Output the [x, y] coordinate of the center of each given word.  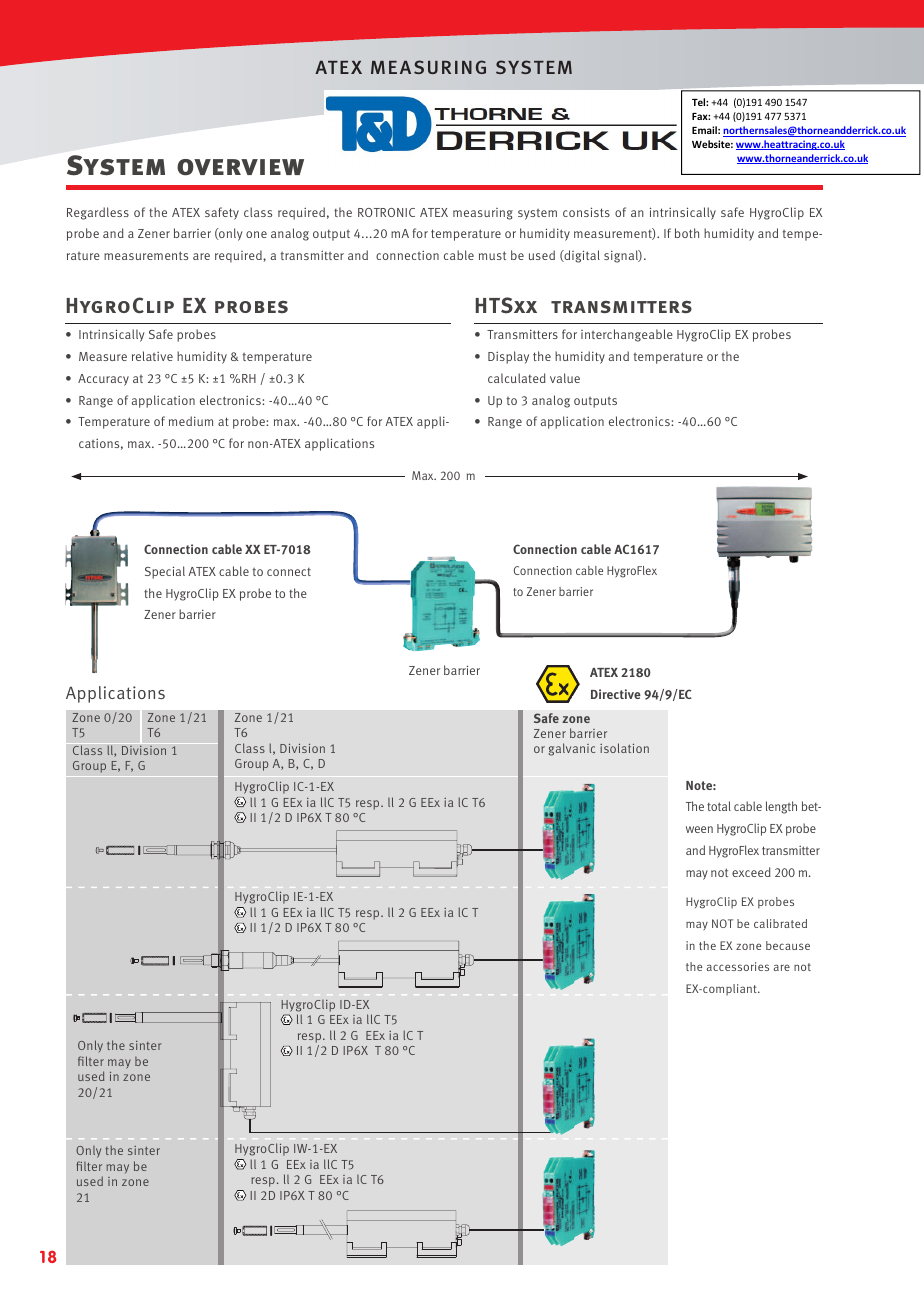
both [687, 233]
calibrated [780, 923]
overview [240, 167]
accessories [738, 966]
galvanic [571, 749]
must [492, 255]
